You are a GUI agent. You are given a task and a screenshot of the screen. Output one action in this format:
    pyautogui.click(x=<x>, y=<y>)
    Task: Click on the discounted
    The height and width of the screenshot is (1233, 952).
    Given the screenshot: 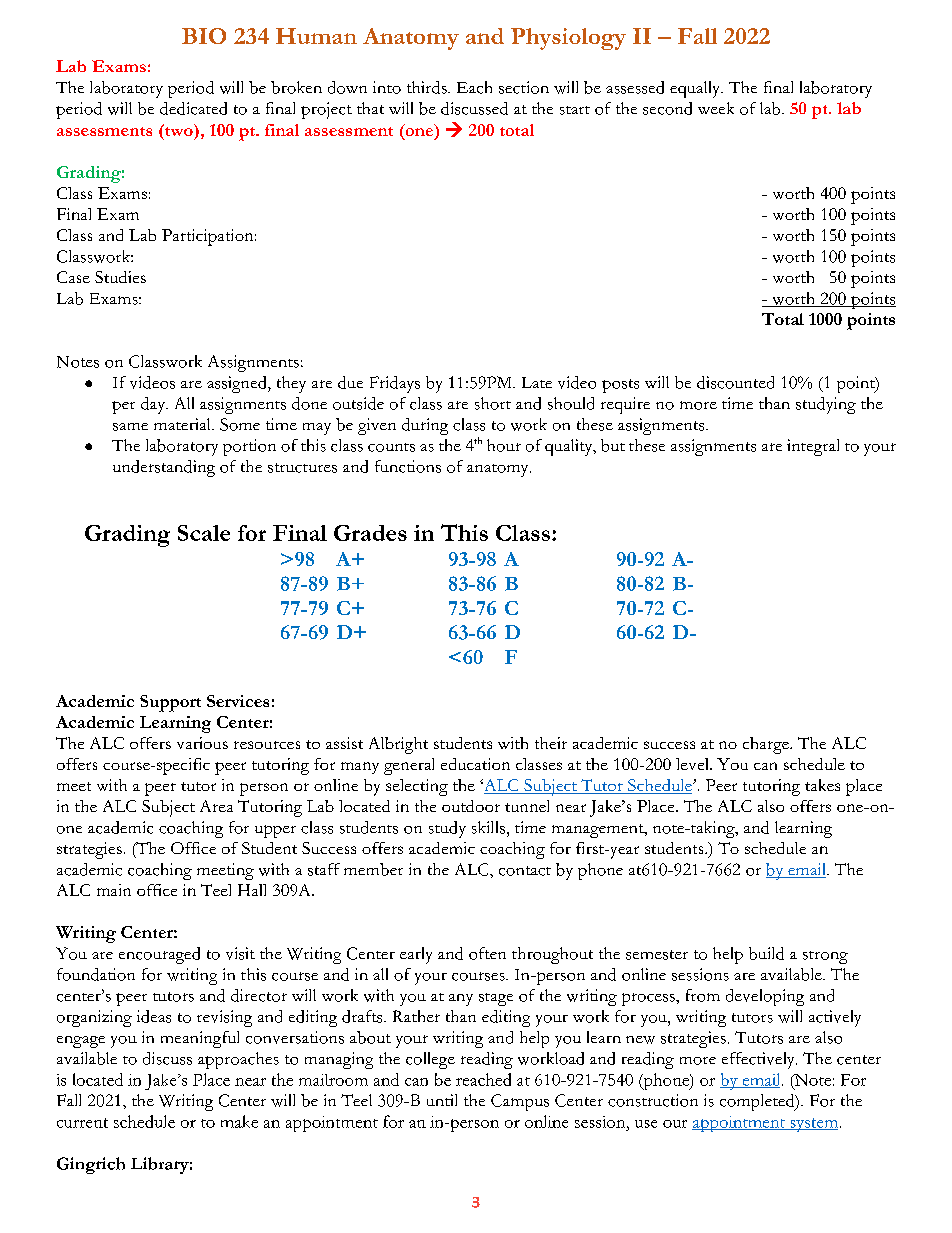 What is the action you would take?
    pyautogui.click(x=735, y=382)
